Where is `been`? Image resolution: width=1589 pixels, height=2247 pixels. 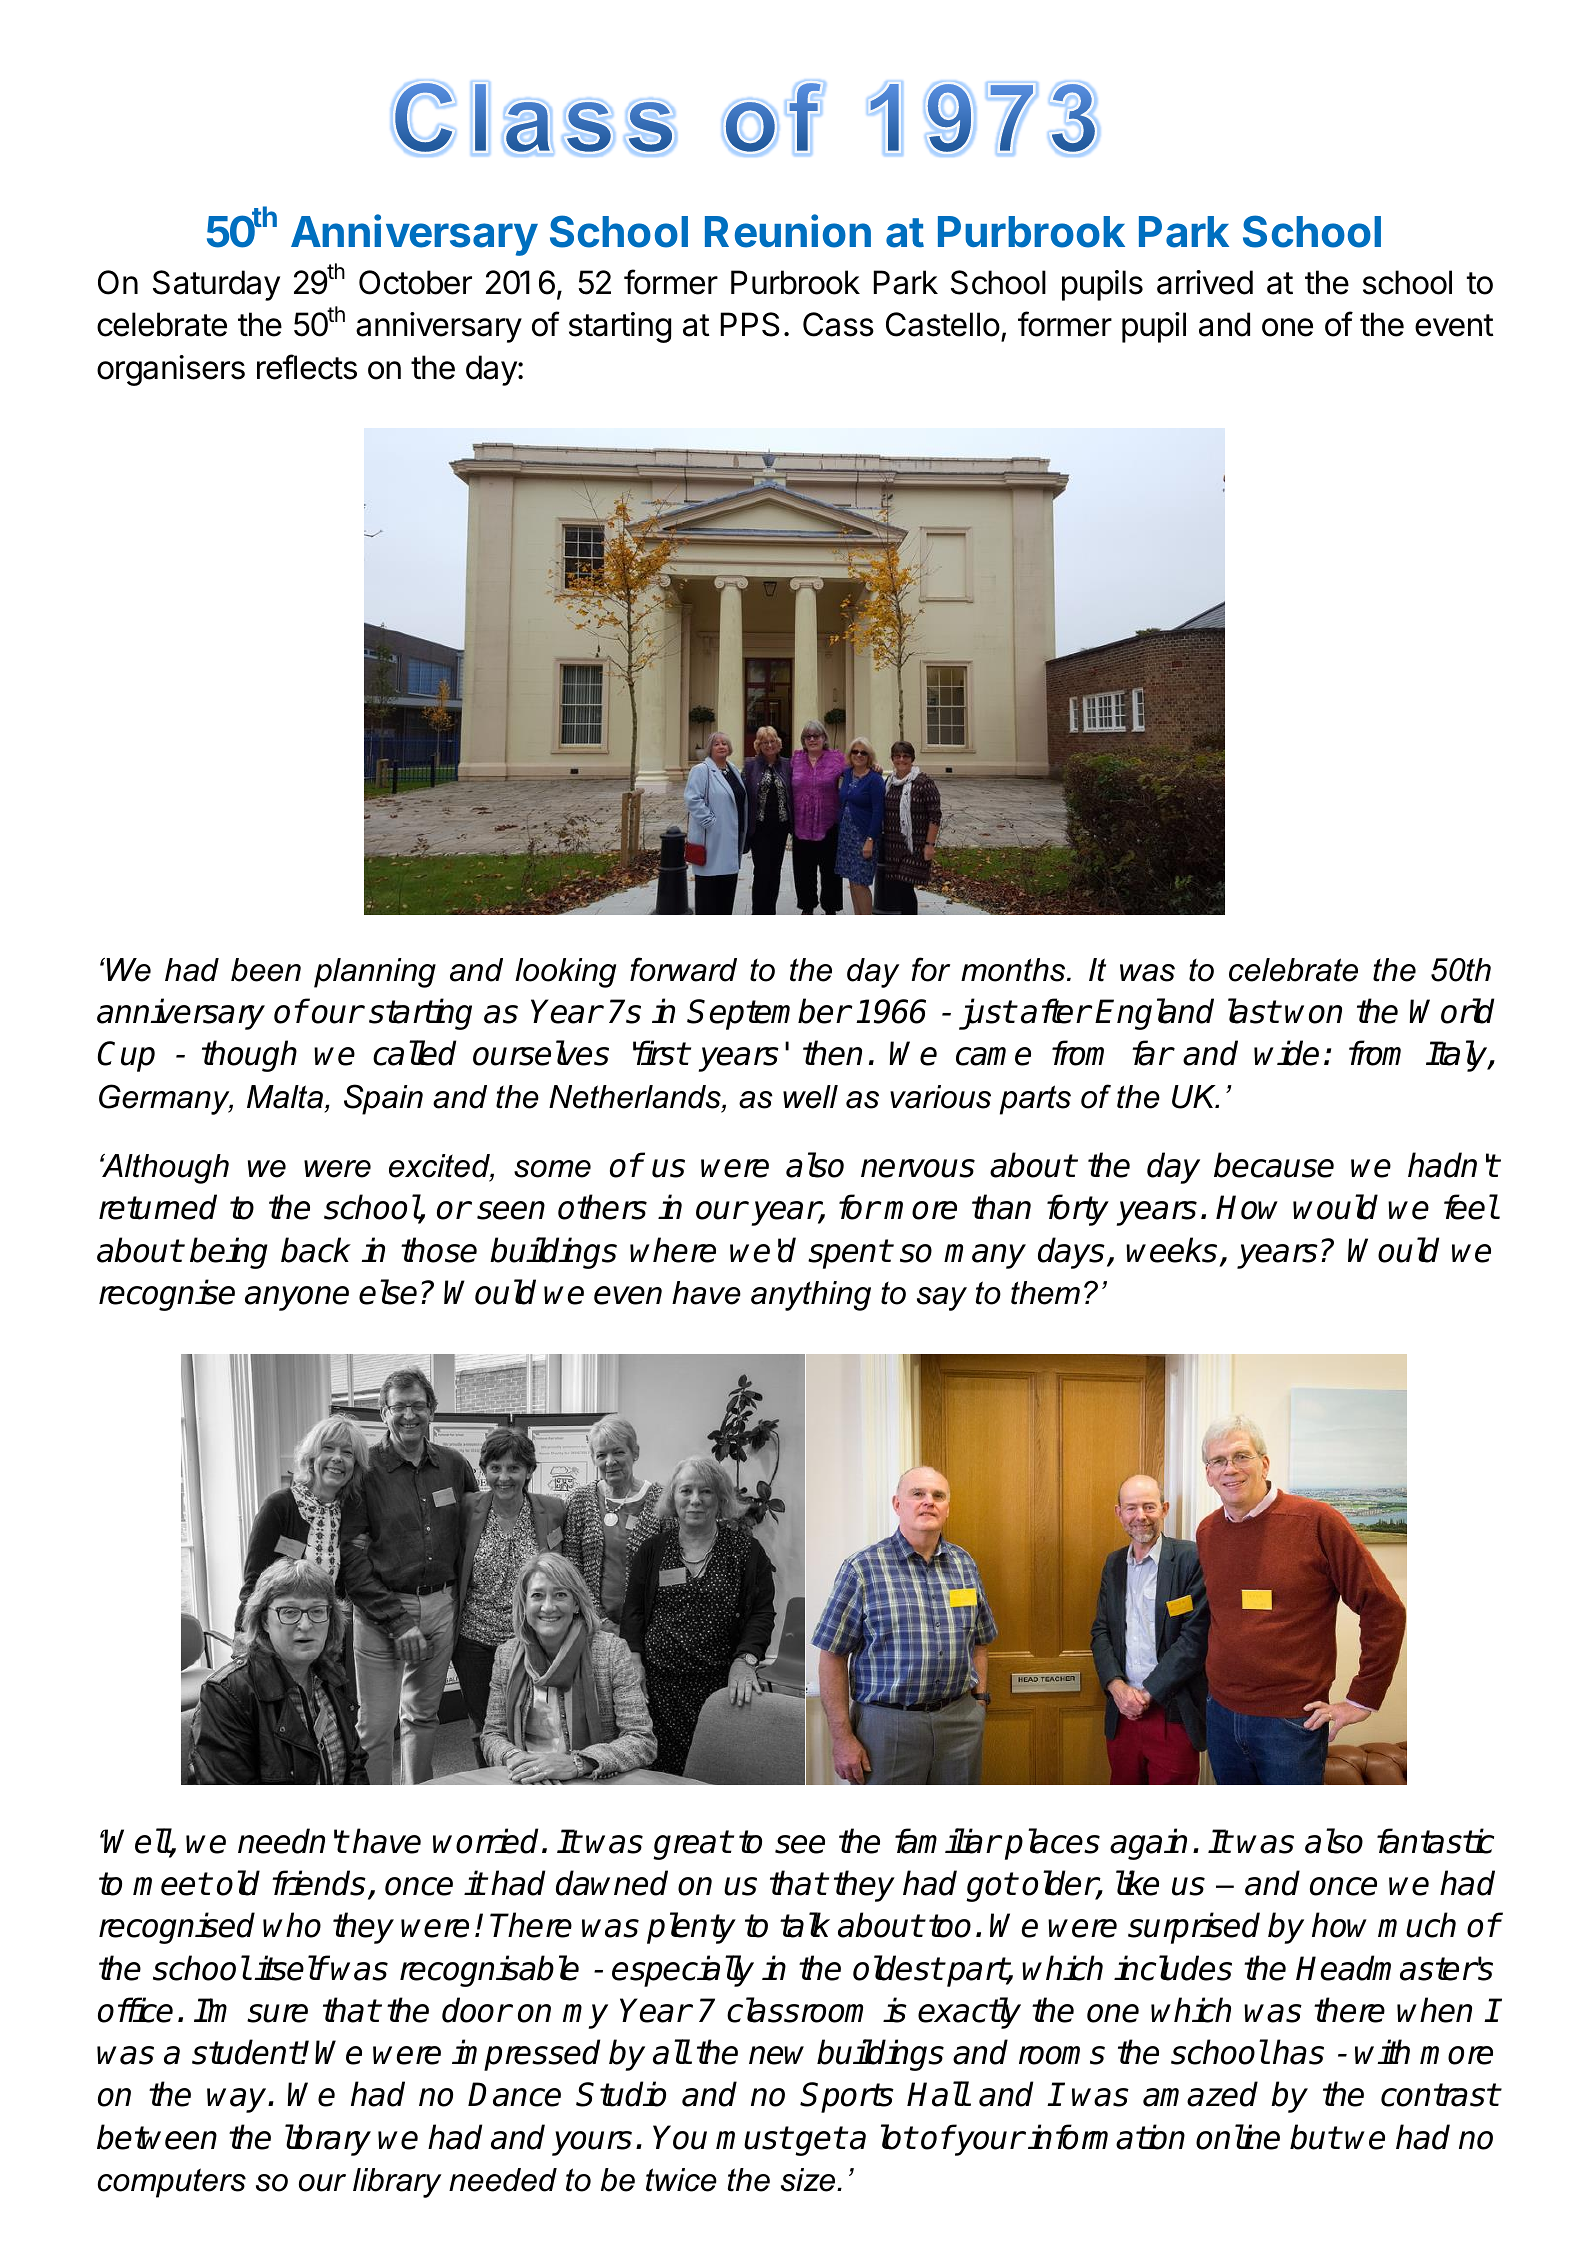 been is located at coordinates (266, 970).
